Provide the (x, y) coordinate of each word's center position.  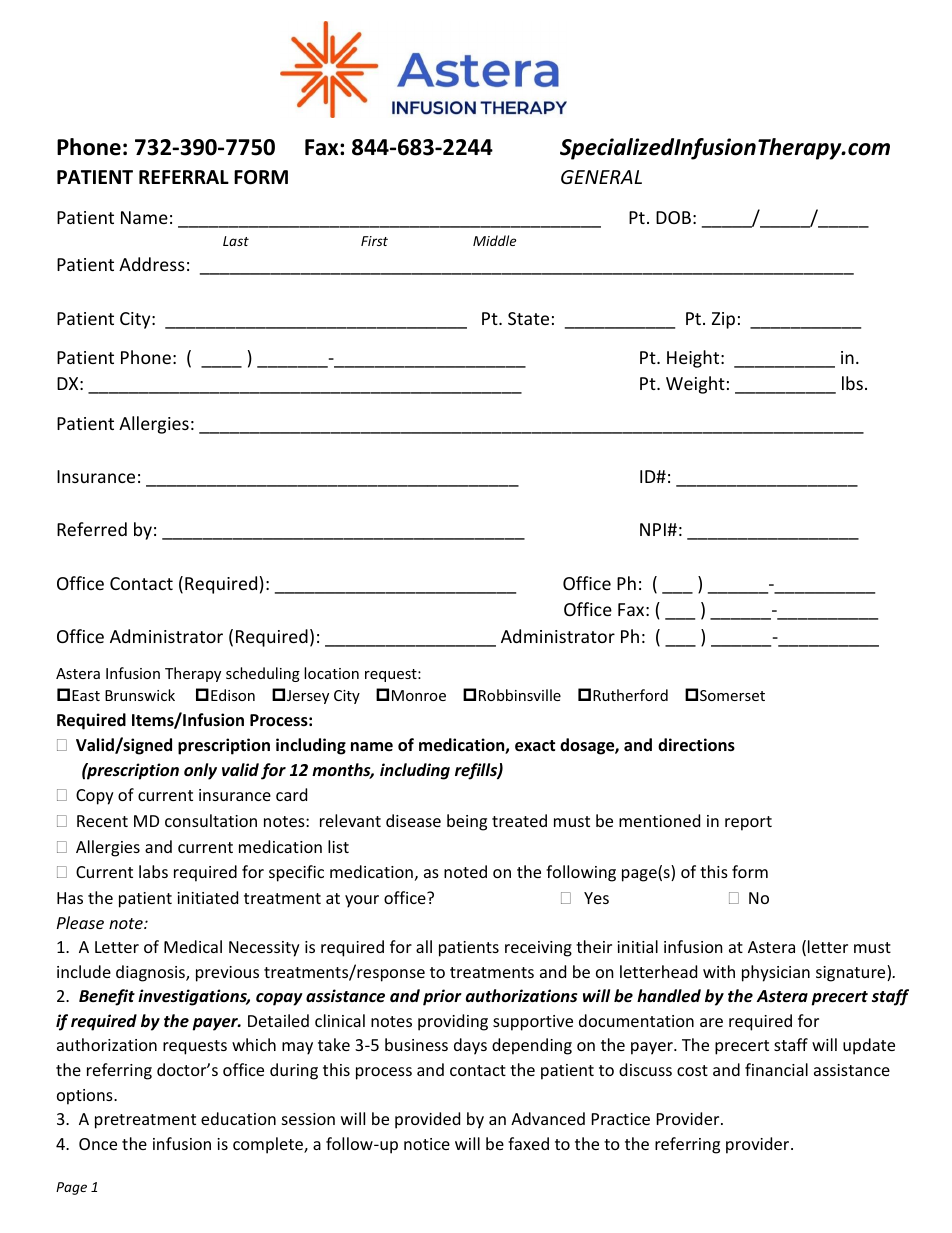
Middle (494, 240)
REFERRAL (184, 177)
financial (776, 1069)
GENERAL (601, 177)
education (238, 1118)
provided (427, 1120)
